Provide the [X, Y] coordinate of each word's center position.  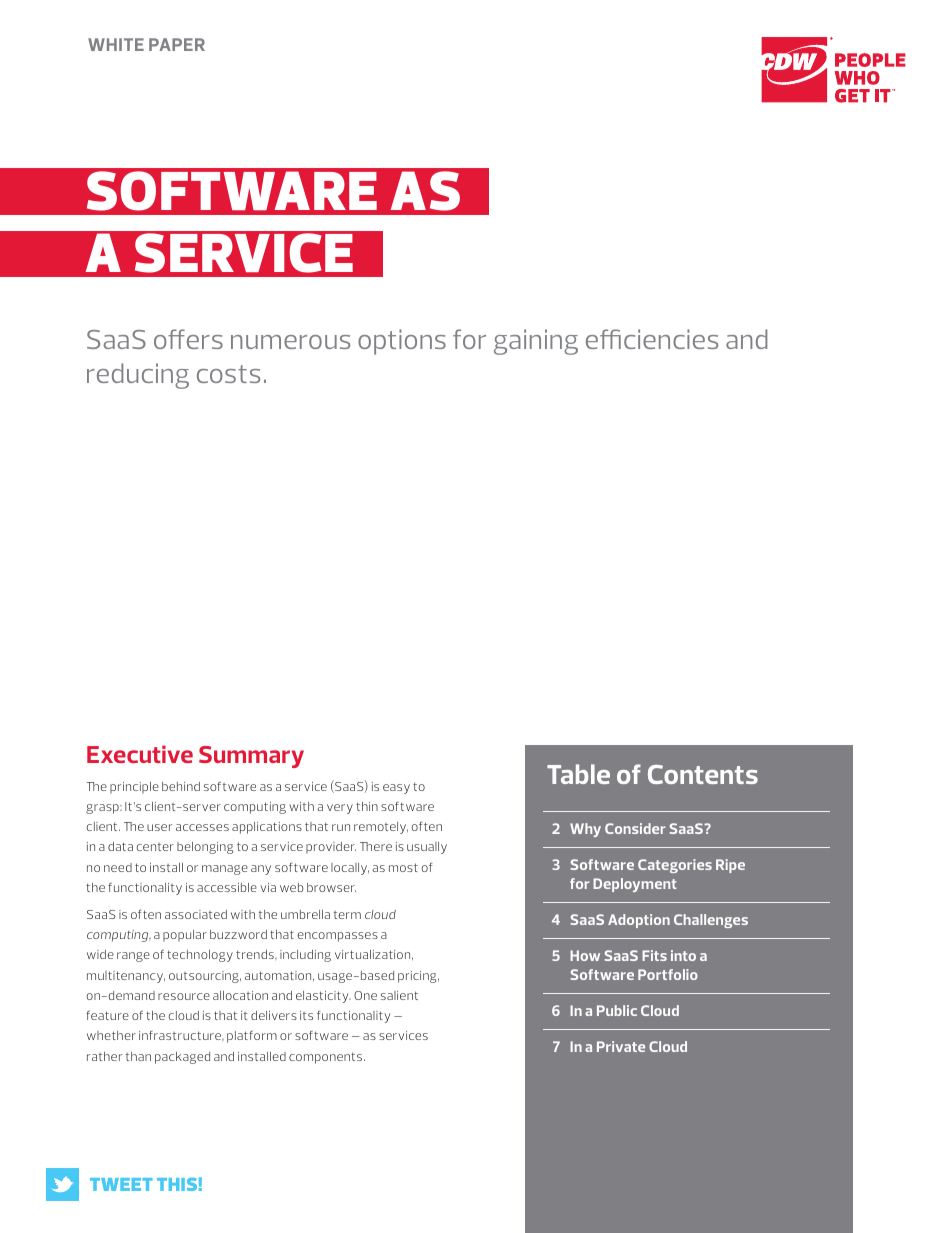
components [327, 1058]
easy [396, 789]
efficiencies [652, 339]
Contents [703, 774]
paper [177, 44]
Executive [140, 754]
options [402, 342]
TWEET [121, 1184]
